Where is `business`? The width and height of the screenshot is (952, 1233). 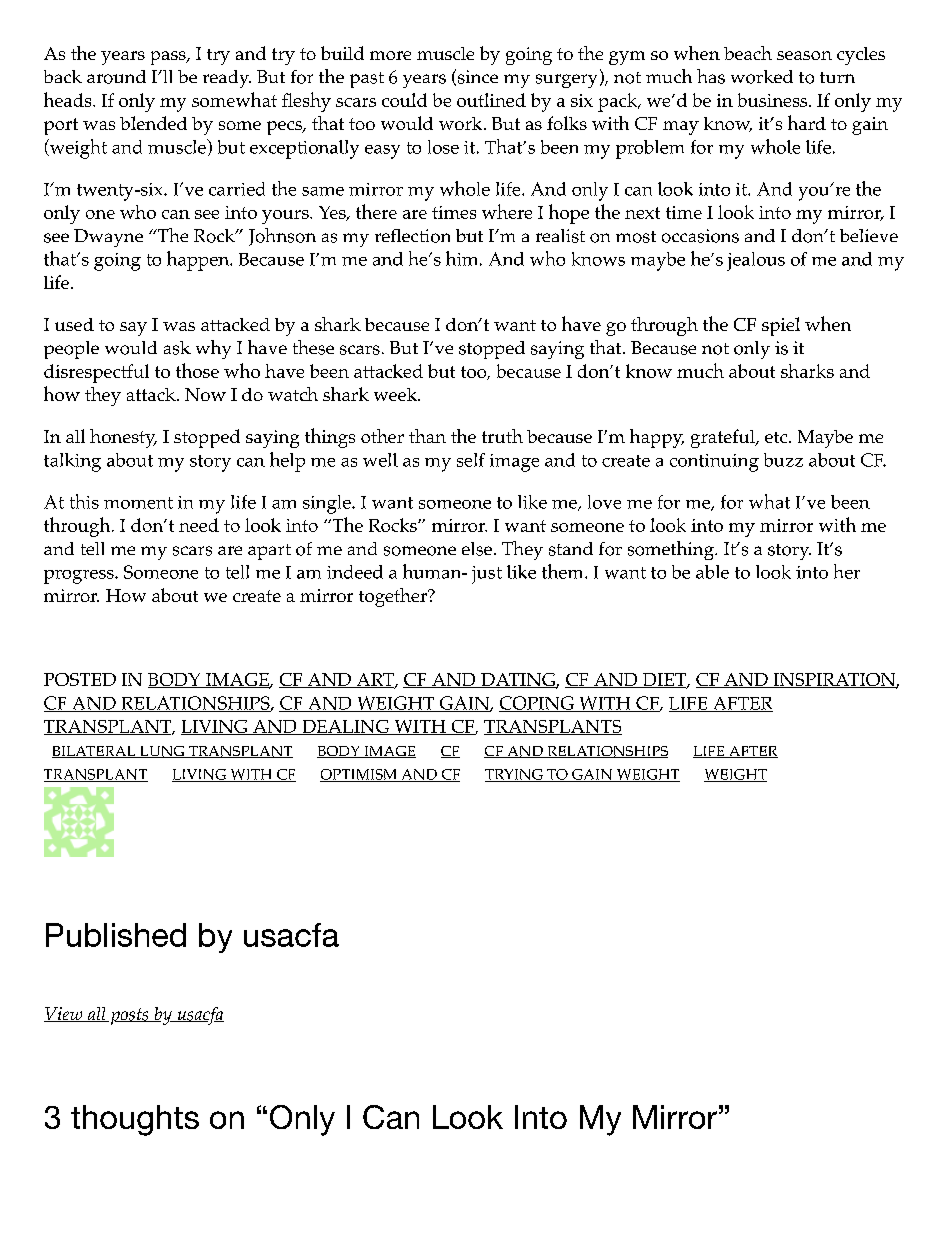 business is located at coordinates (774, 100).
